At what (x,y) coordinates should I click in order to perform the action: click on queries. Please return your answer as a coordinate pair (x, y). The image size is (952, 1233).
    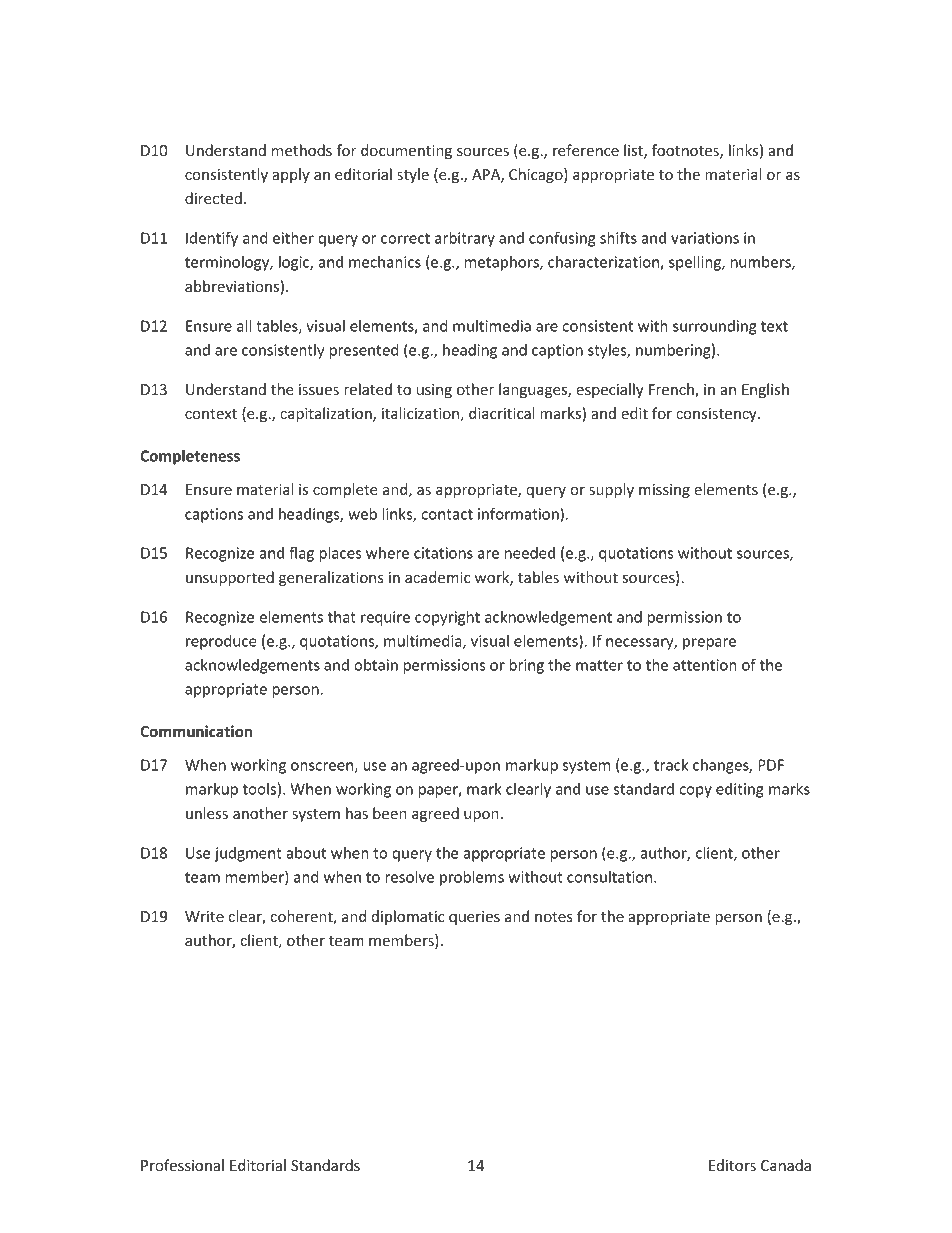
    Looking at the image, I should click on (474, 918).
